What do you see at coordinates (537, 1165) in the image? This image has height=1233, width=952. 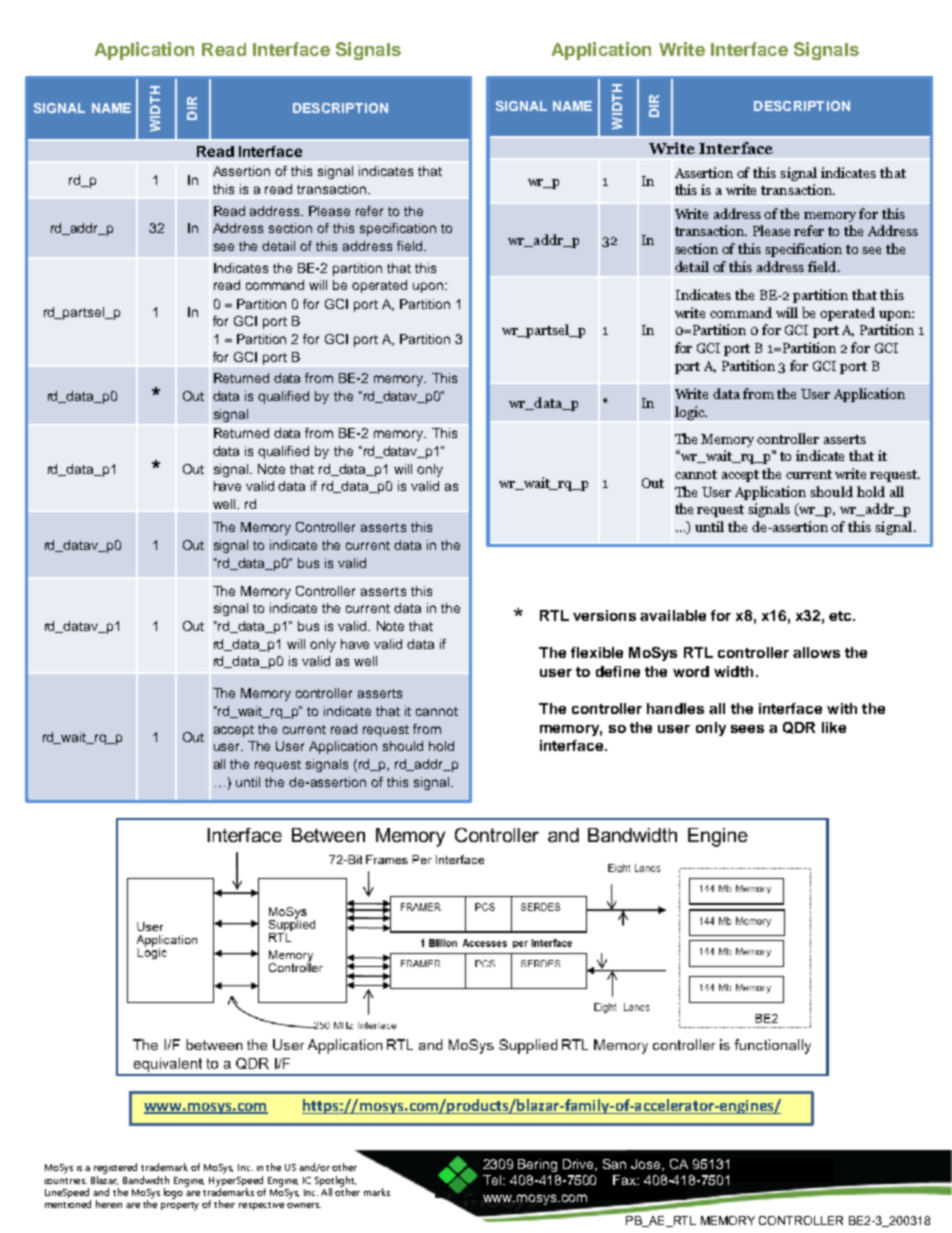 I see `Bering` at bounding box center [537, 1165].
